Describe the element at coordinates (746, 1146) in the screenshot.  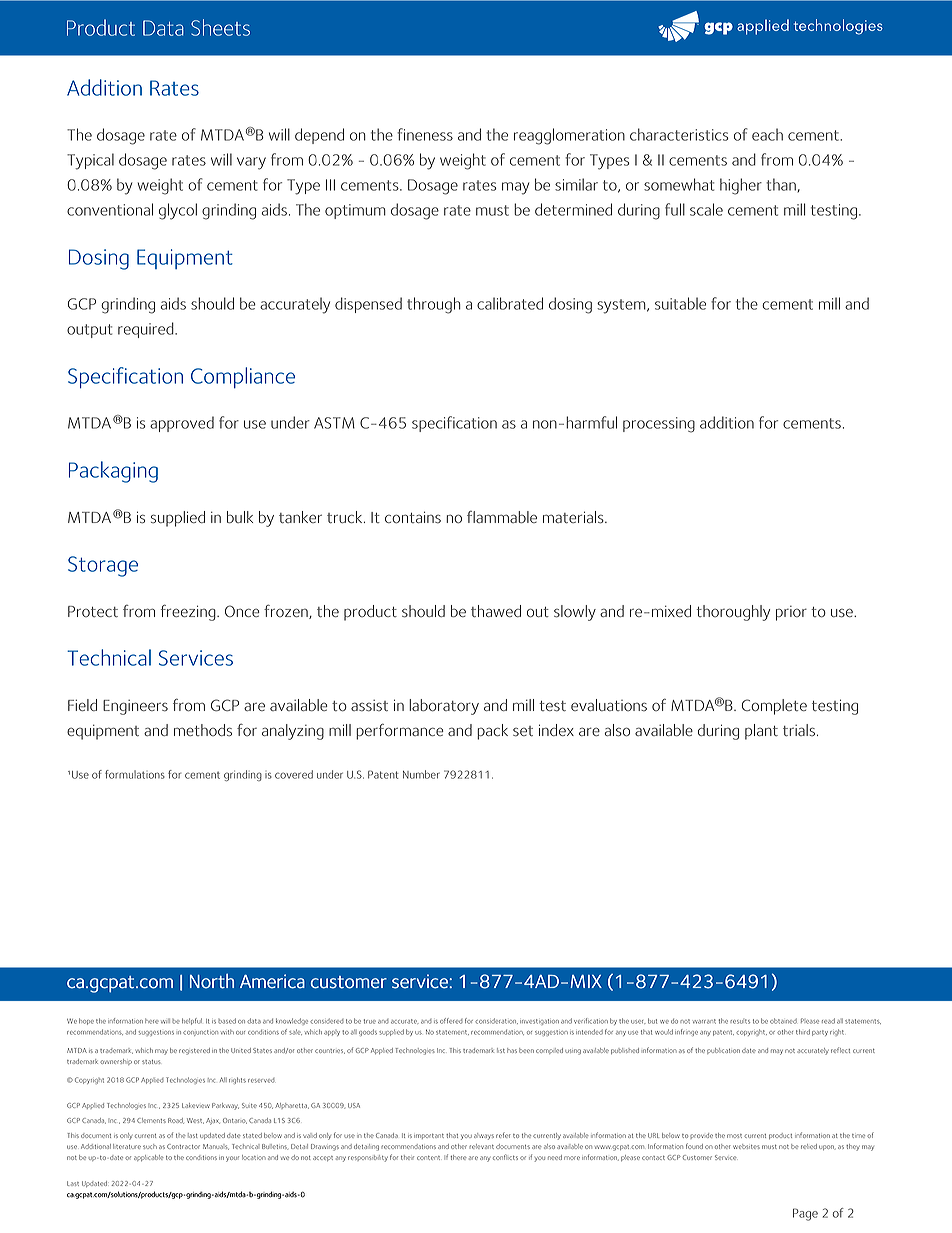
I see `websites` at that location.
